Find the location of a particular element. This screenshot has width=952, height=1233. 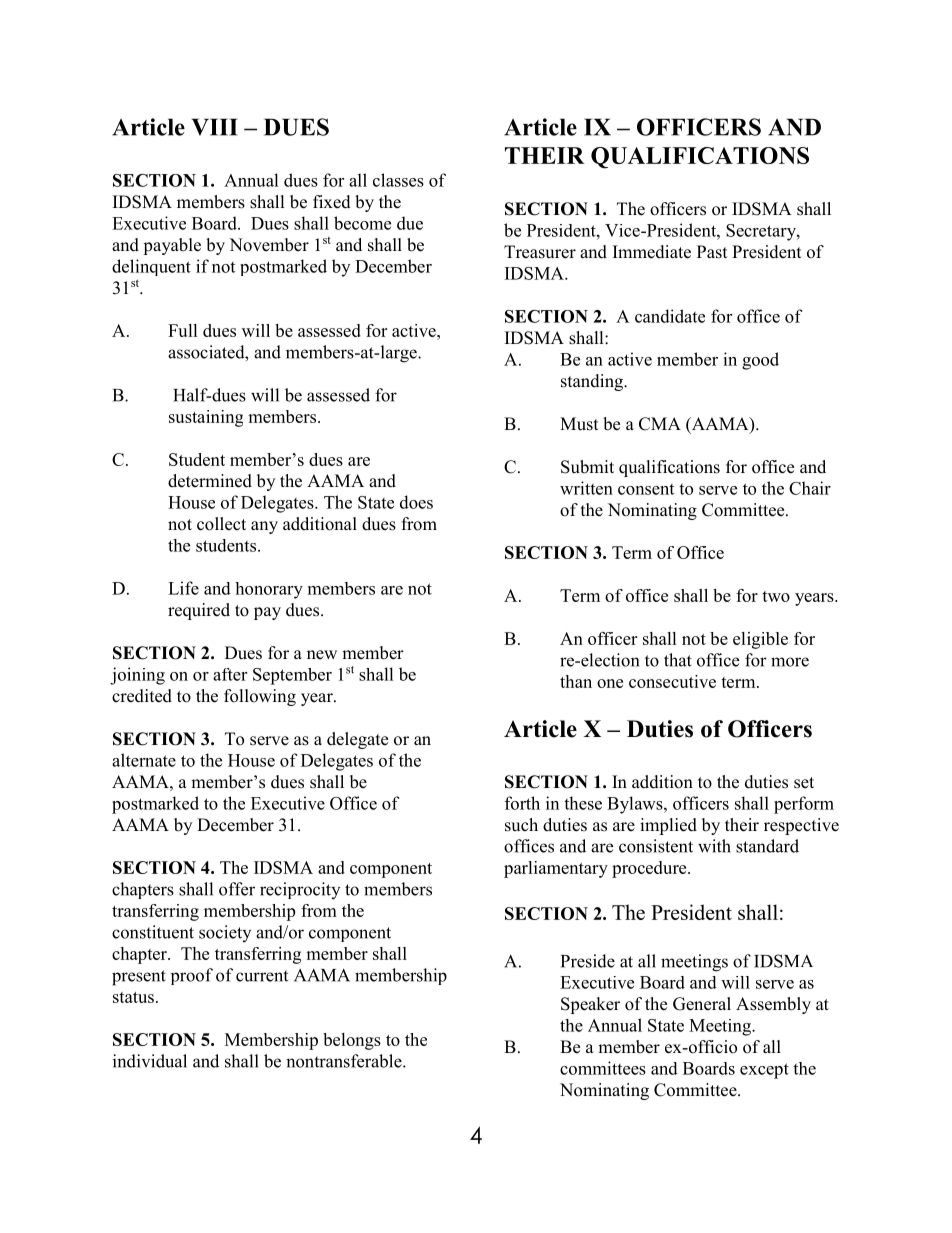

after is located at coordinates (230, 674).
